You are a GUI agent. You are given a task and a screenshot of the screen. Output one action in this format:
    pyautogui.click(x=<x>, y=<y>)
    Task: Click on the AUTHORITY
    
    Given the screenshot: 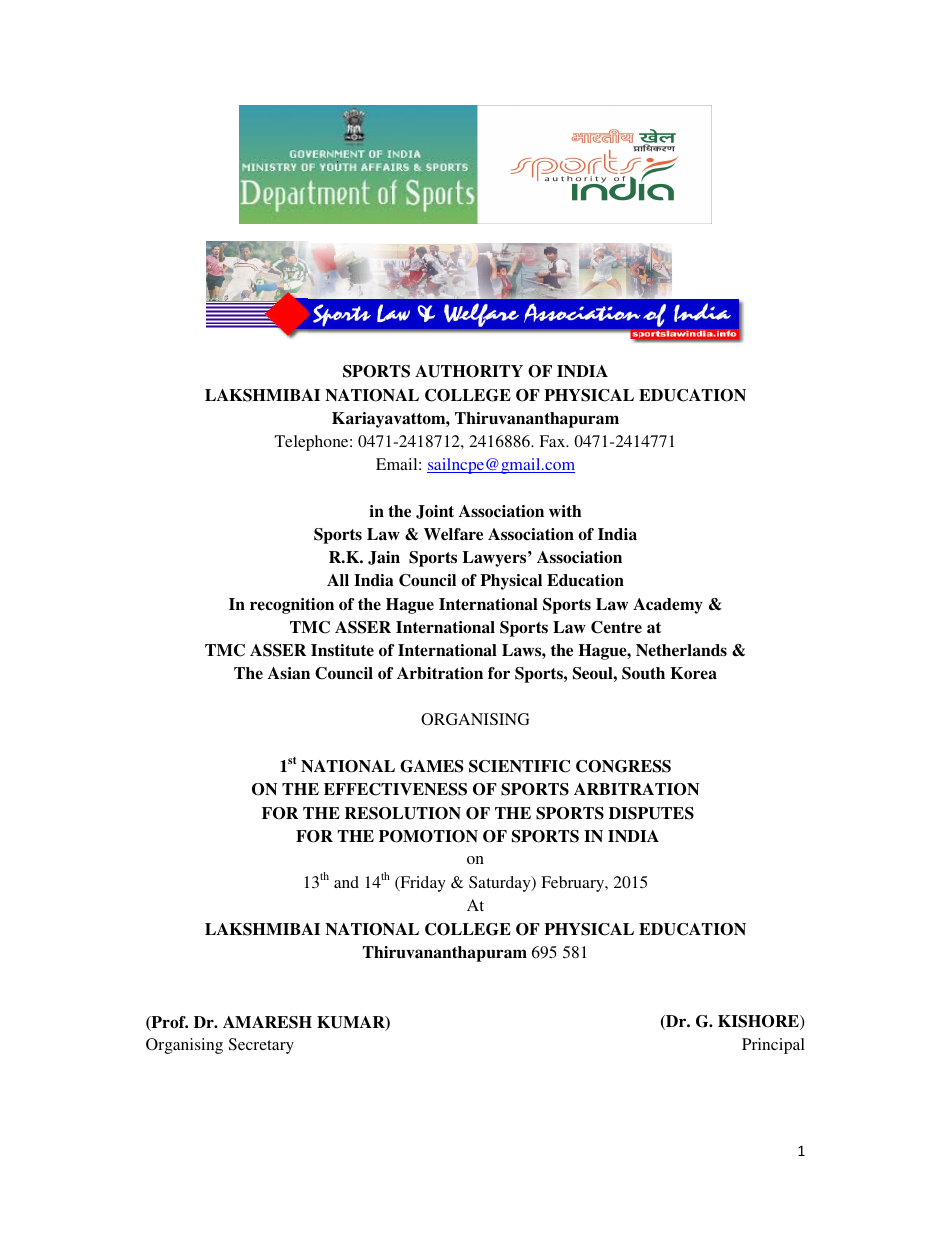 What is the action you would take?
    pyautogui.click(x=469, y=371)
